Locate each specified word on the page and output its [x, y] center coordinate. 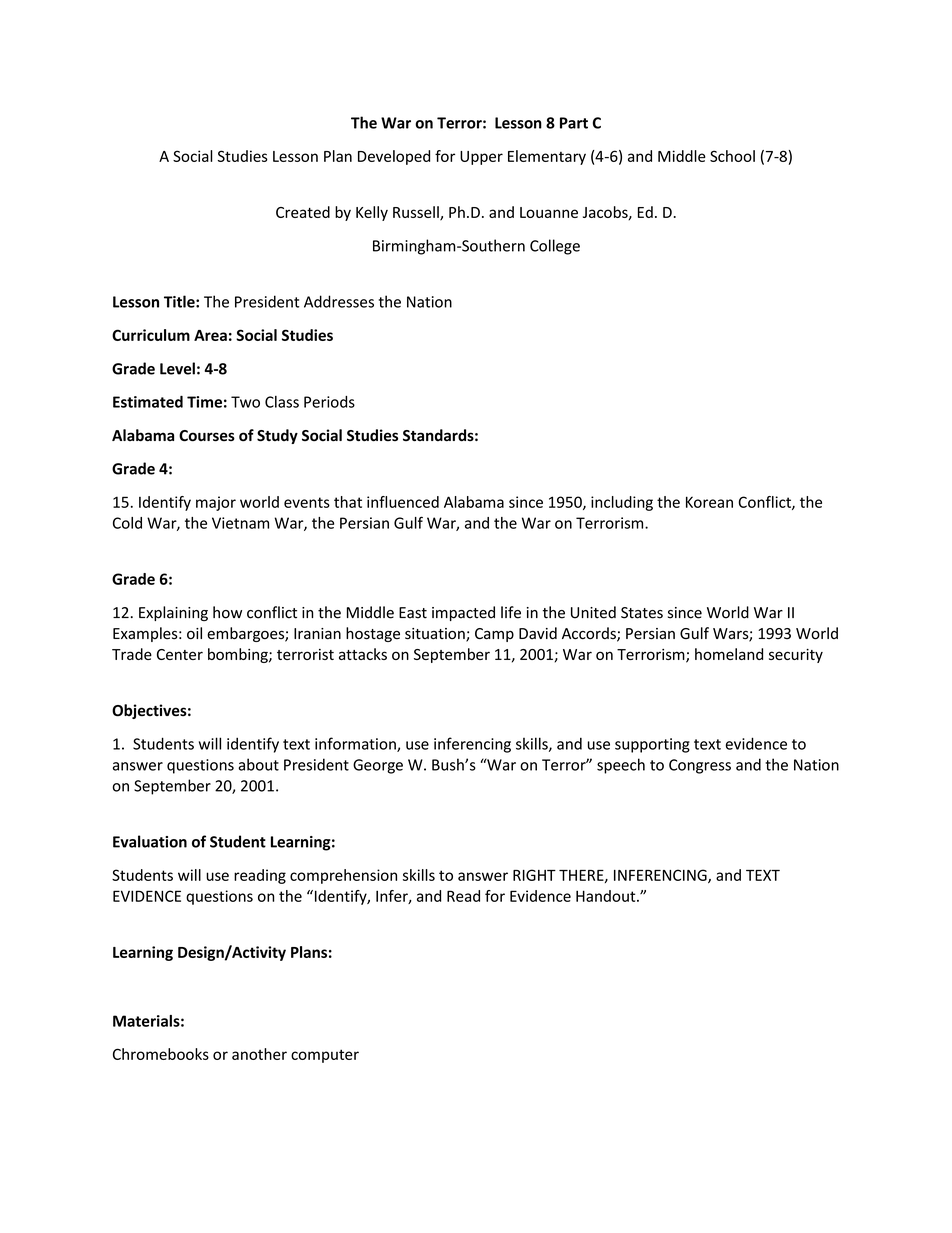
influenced [403, 502]
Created [303, 212]
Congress [700, 766]
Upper [481, 158]
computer [325, 1056]
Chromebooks [161, 1054]
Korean [709, 502]
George [378, 766]
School [732, 156]
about [258, 764]
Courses [207, 436]
